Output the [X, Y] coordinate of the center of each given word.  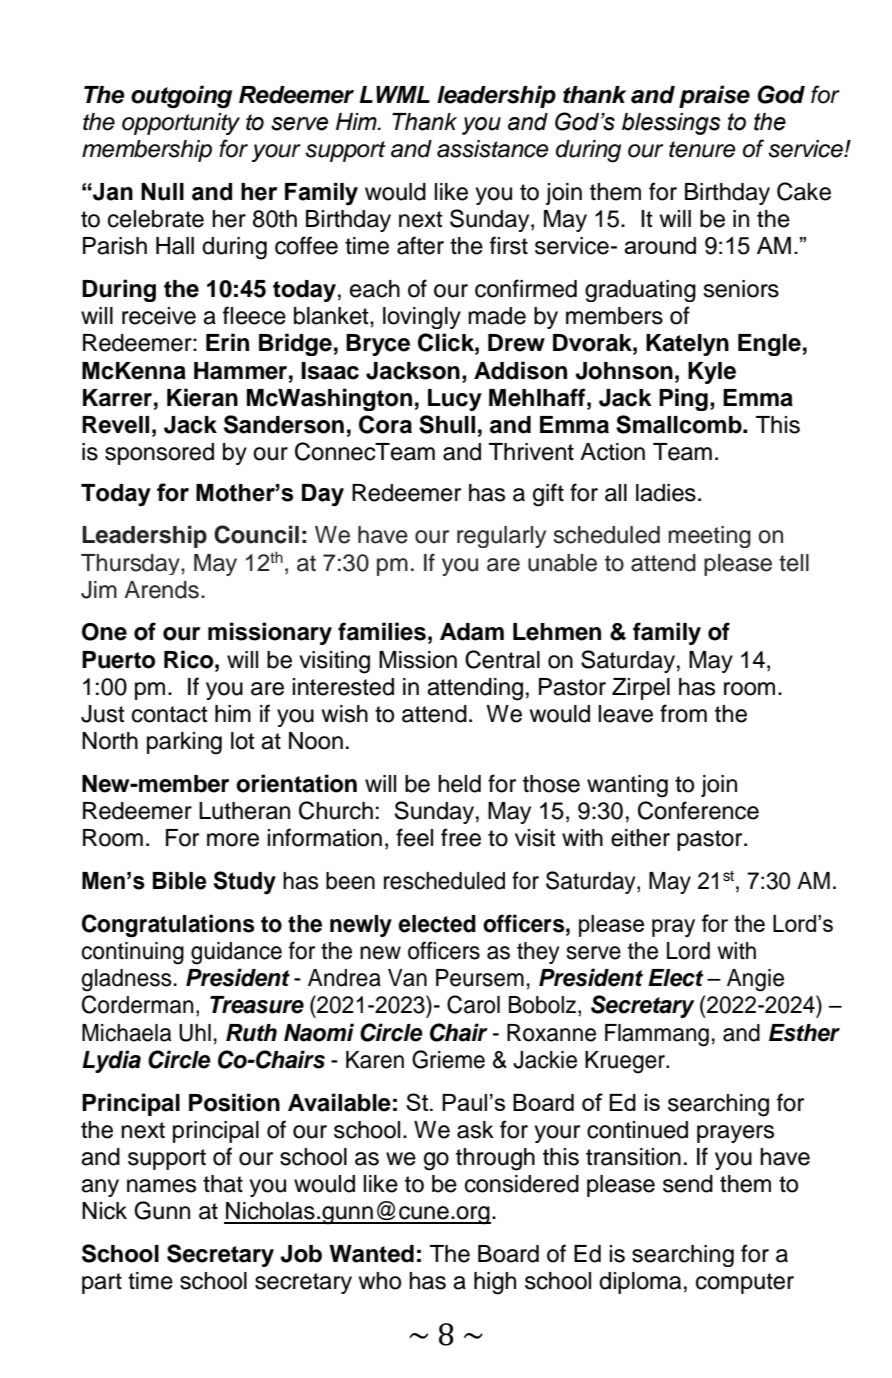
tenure [702, 149]
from [683, 713]
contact [170, 714]
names [161, 1186]
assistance [493, 149]
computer [745, 1283]
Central [502, 659]
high [495, 1283]
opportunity [181, 124]
